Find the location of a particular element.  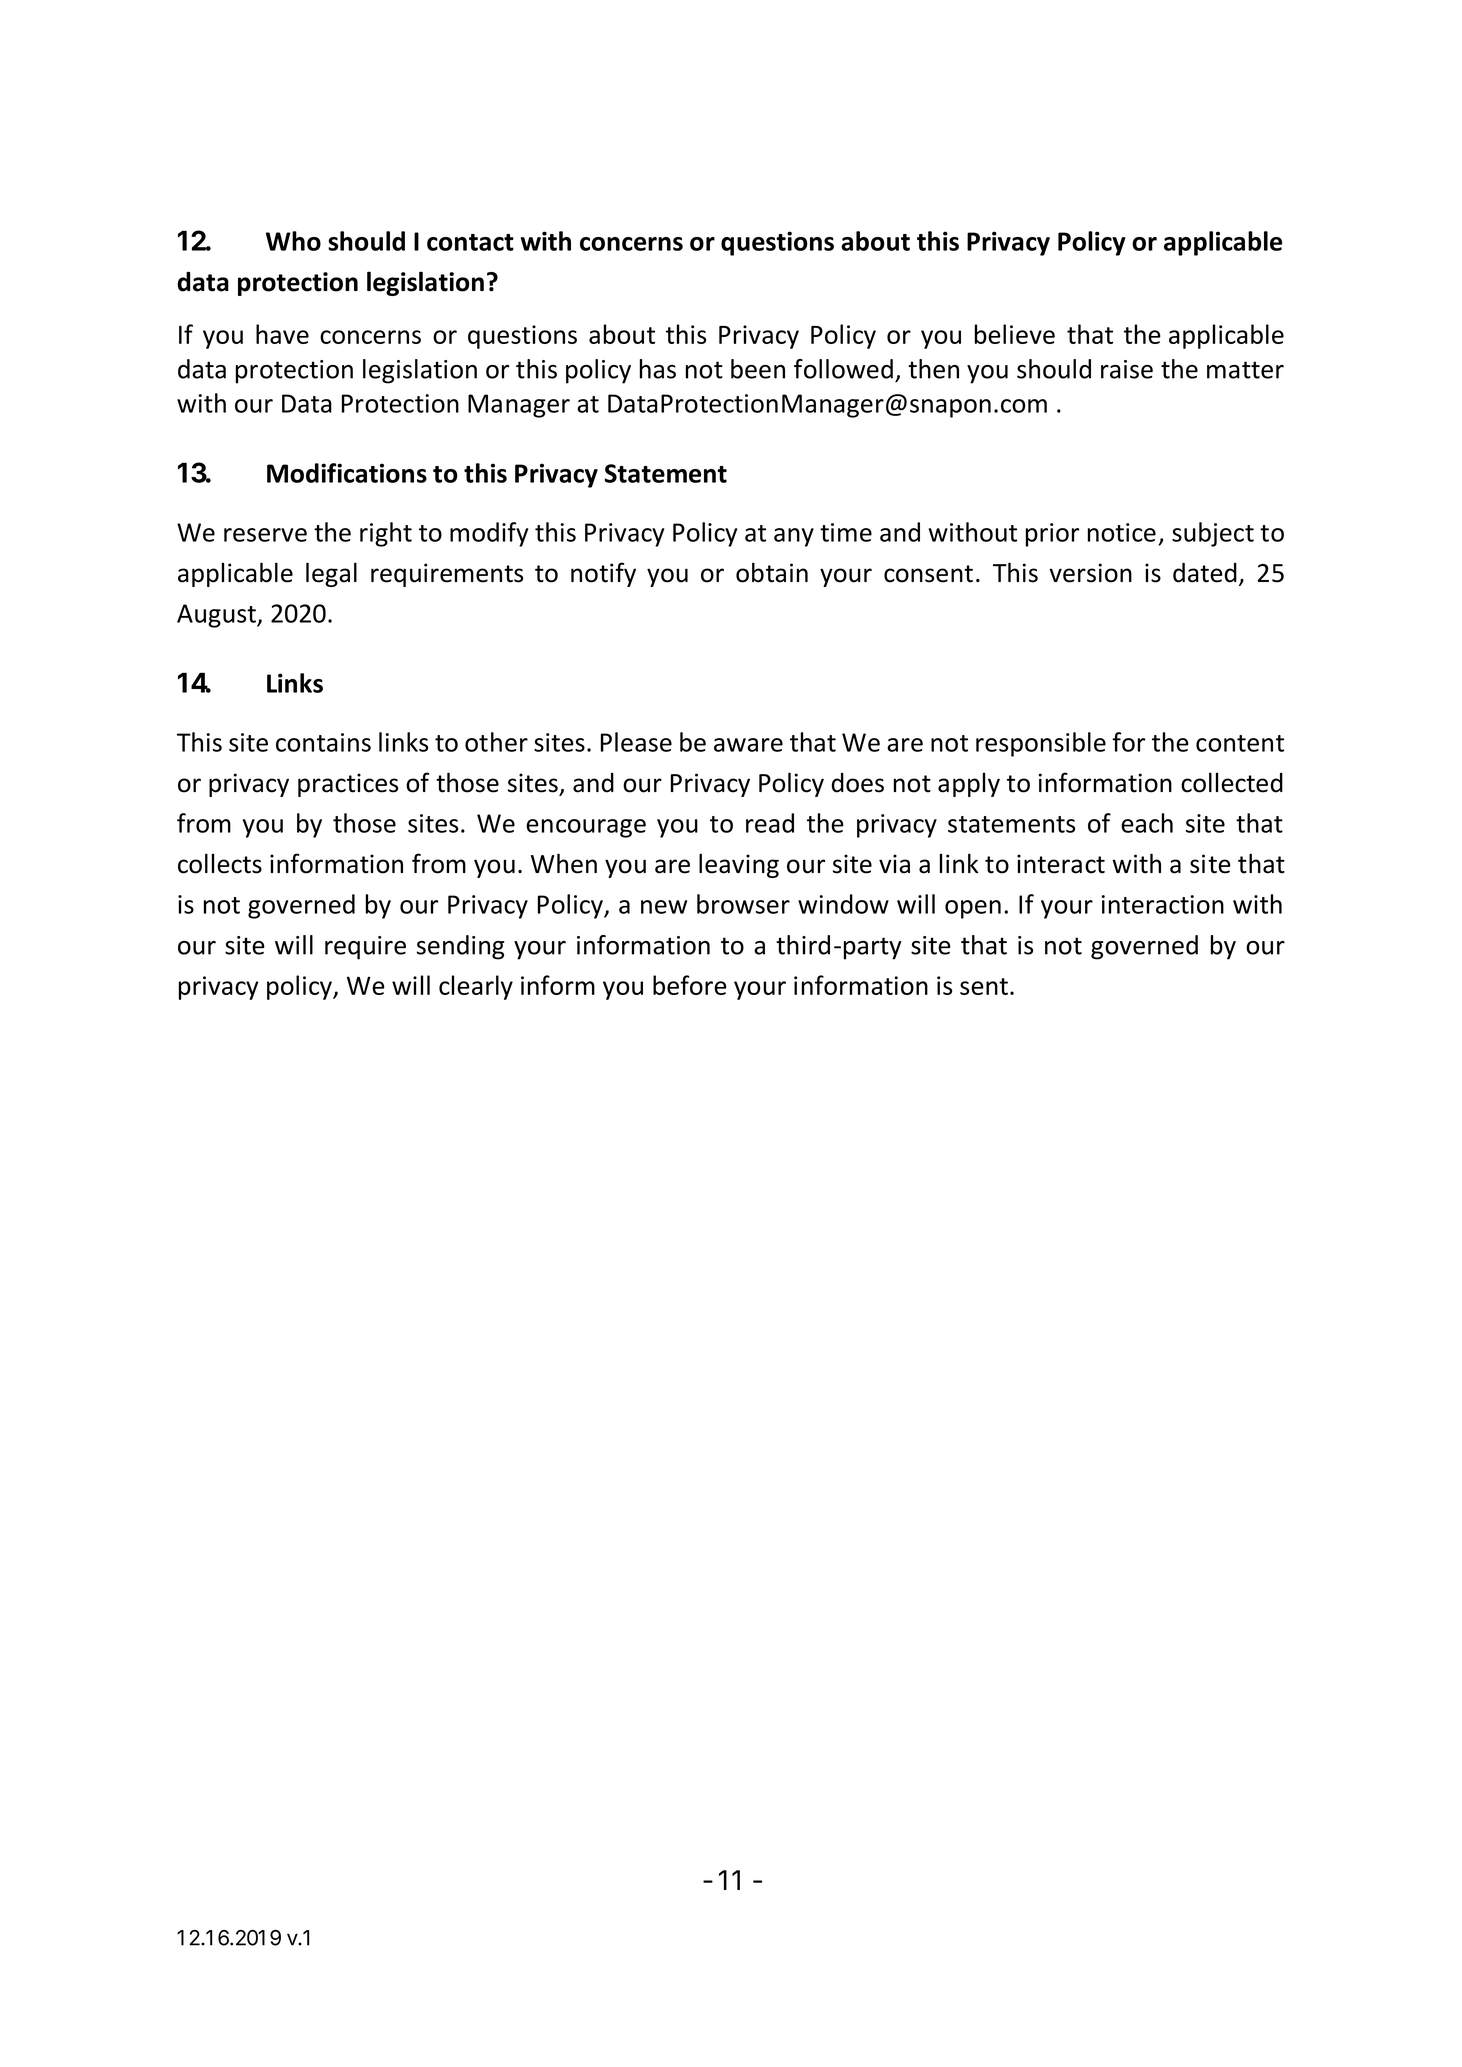

sending is located at coordinates (460, 947).
